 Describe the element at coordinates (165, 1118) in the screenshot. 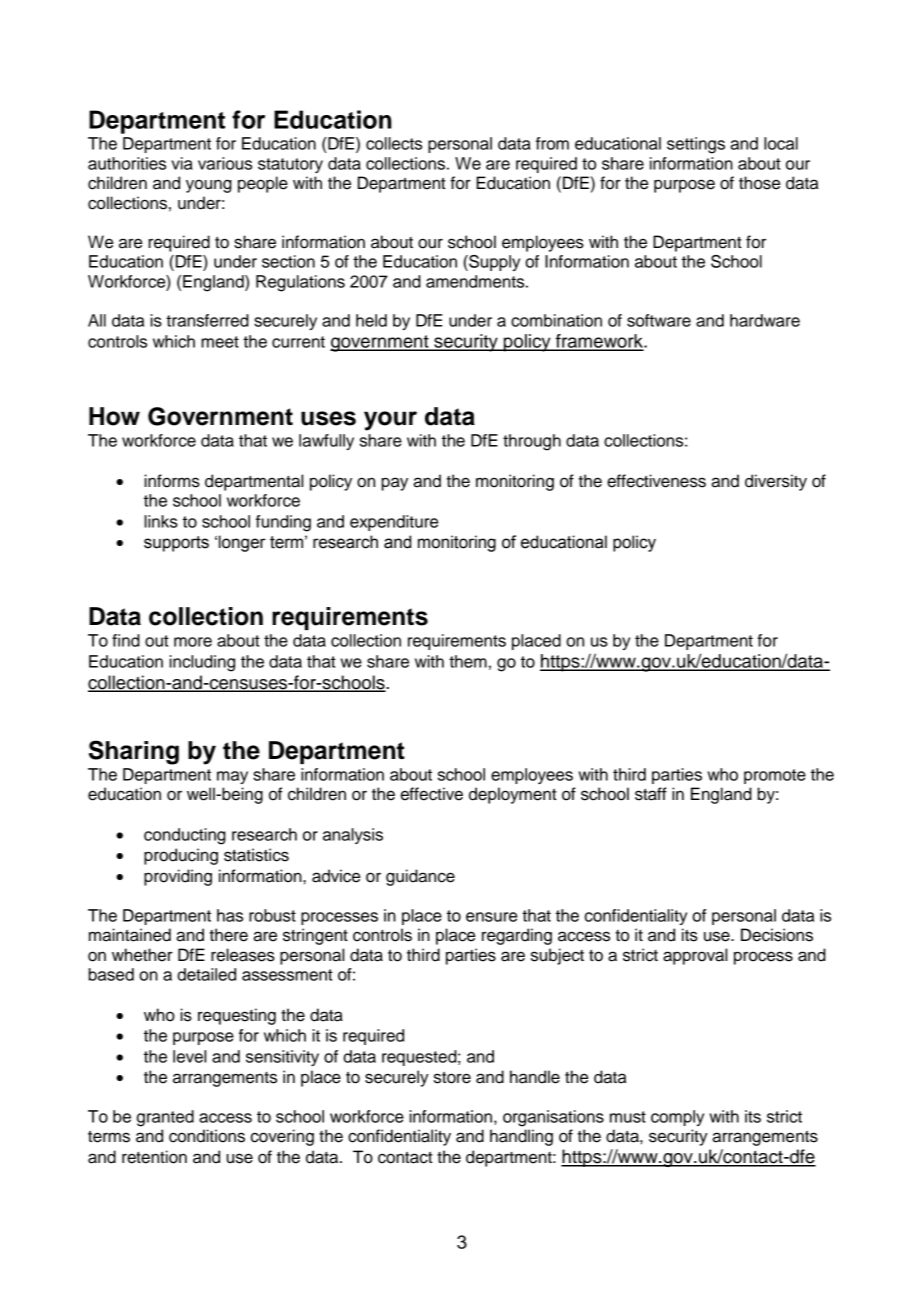

I see `granted` at that location.
